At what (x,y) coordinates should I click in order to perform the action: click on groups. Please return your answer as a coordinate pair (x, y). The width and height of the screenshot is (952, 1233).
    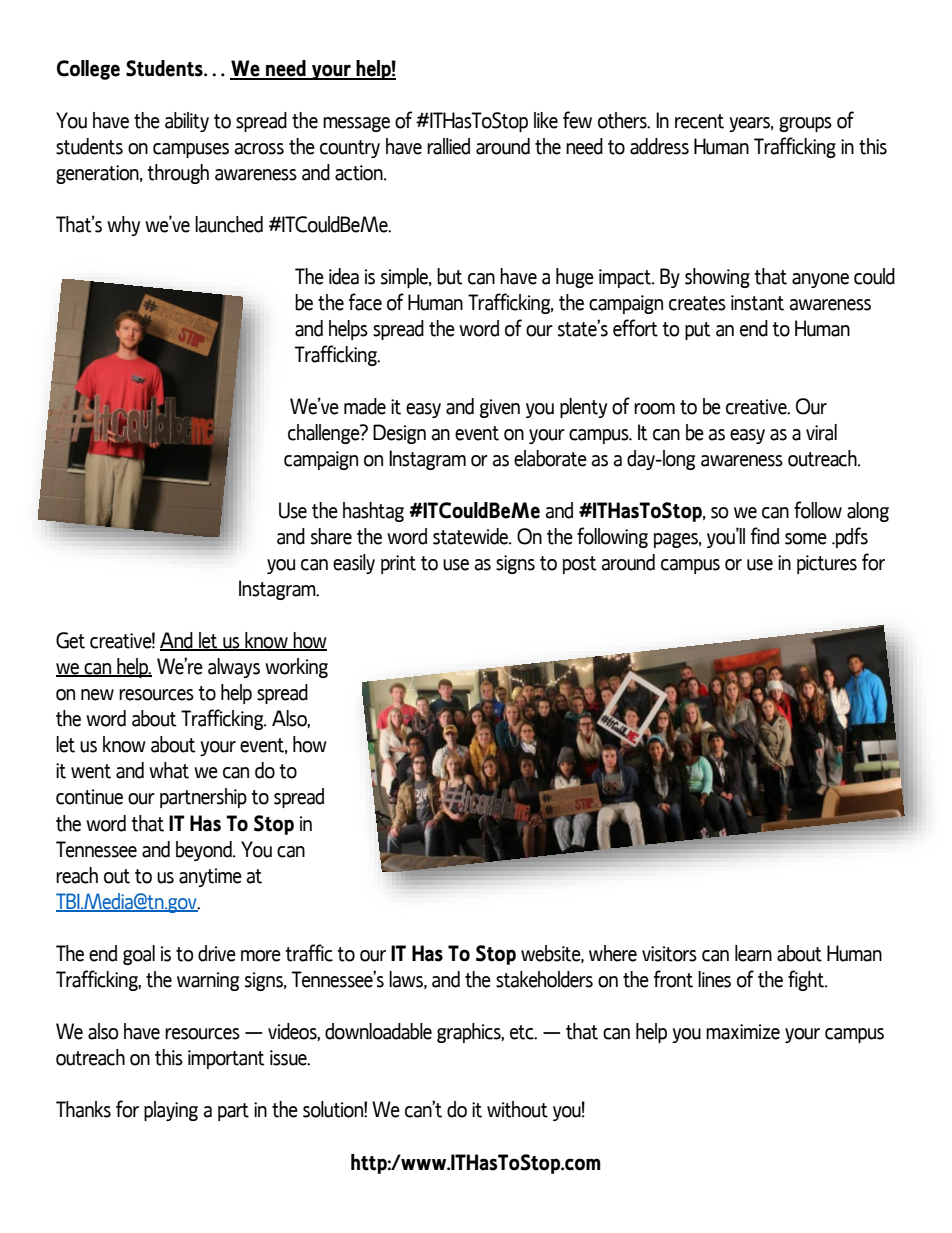
    Looking at the image, I should click on (805, 124).
